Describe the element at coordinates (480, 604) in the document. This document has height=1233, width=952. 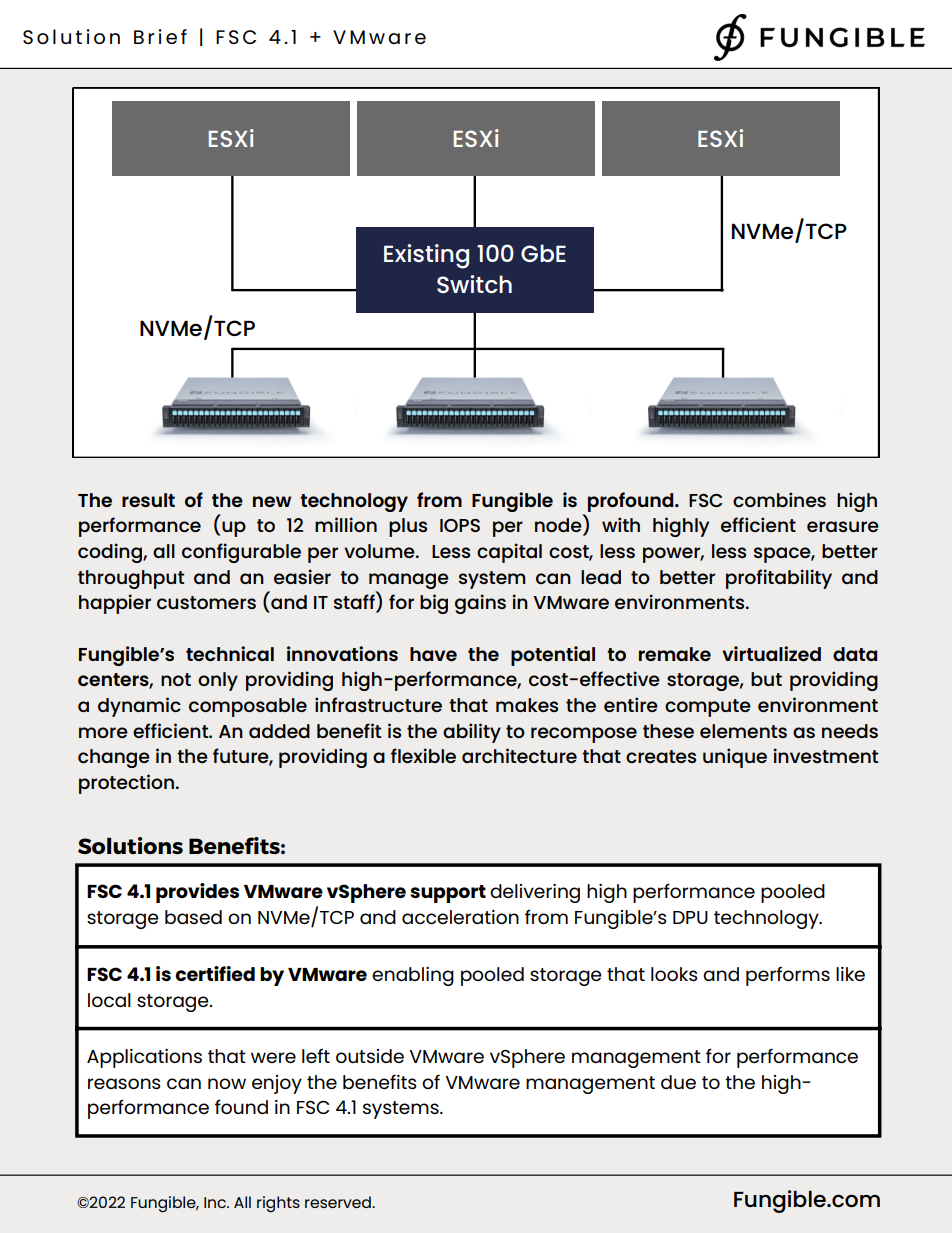
I see `gains` at that location.
